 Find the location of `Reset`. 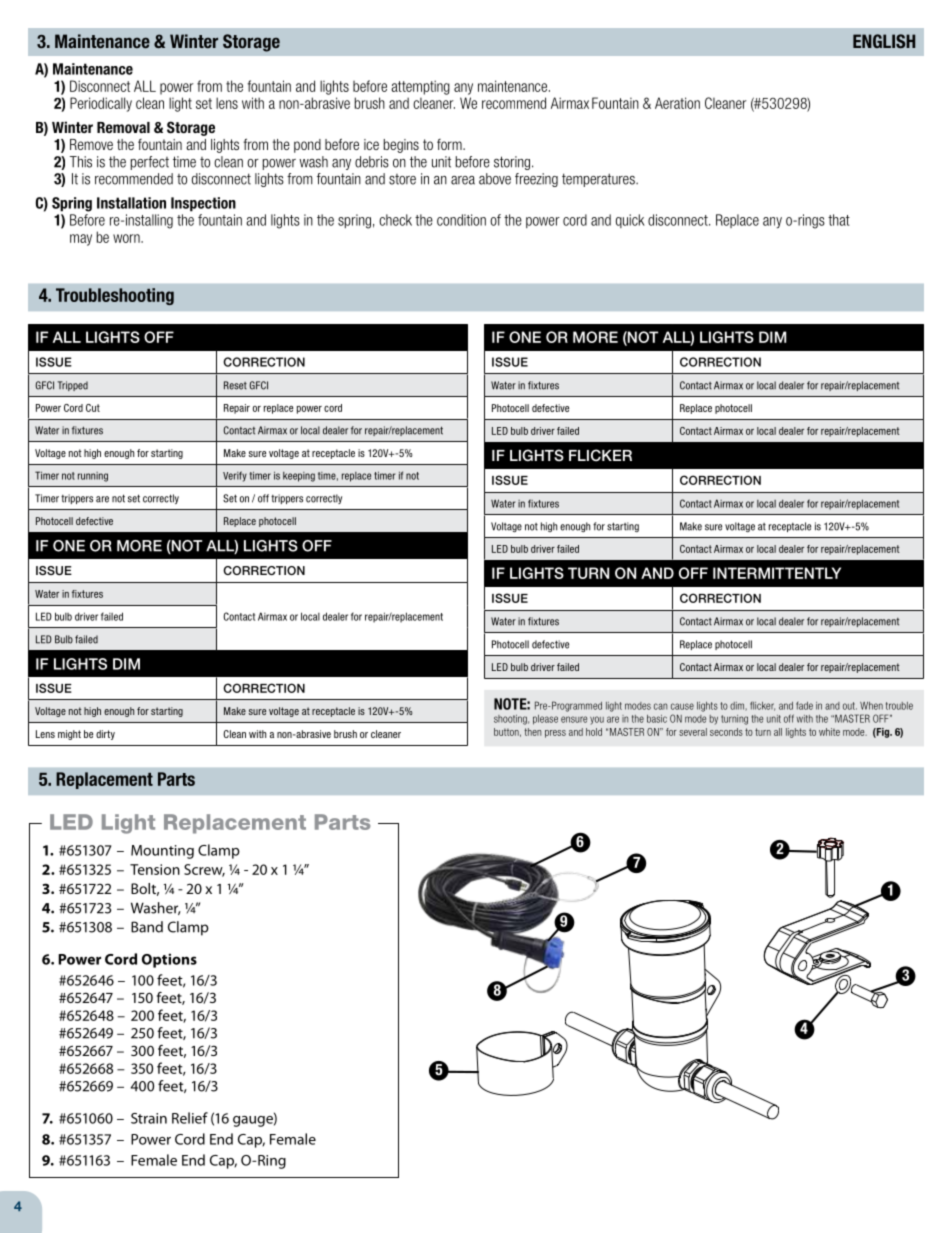

Reset is located at coordinates (235, 385).
